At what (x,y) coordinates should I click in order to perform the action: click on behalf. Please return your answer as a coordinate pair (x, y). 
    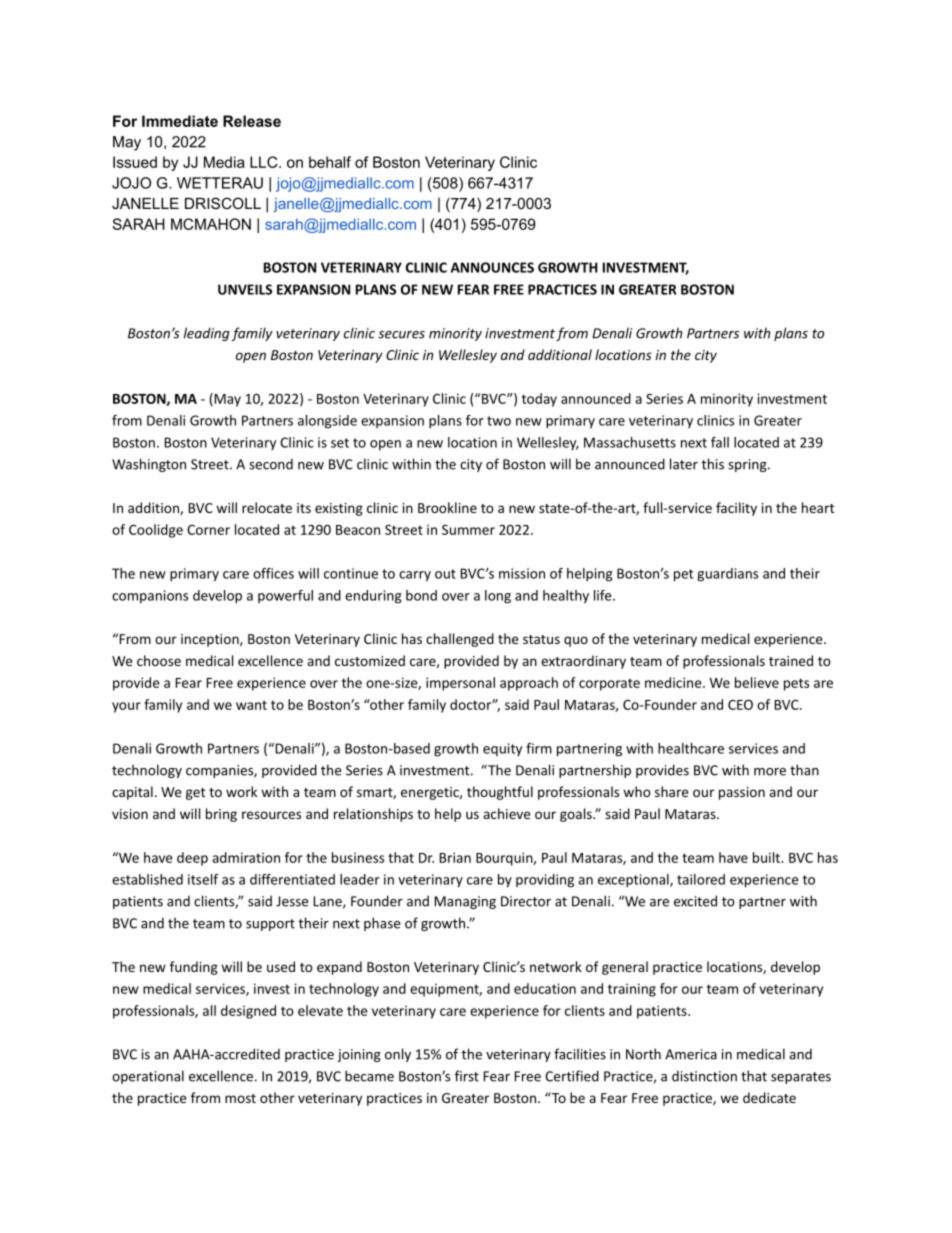
    Looking at the image, I should click on (330, 162).
